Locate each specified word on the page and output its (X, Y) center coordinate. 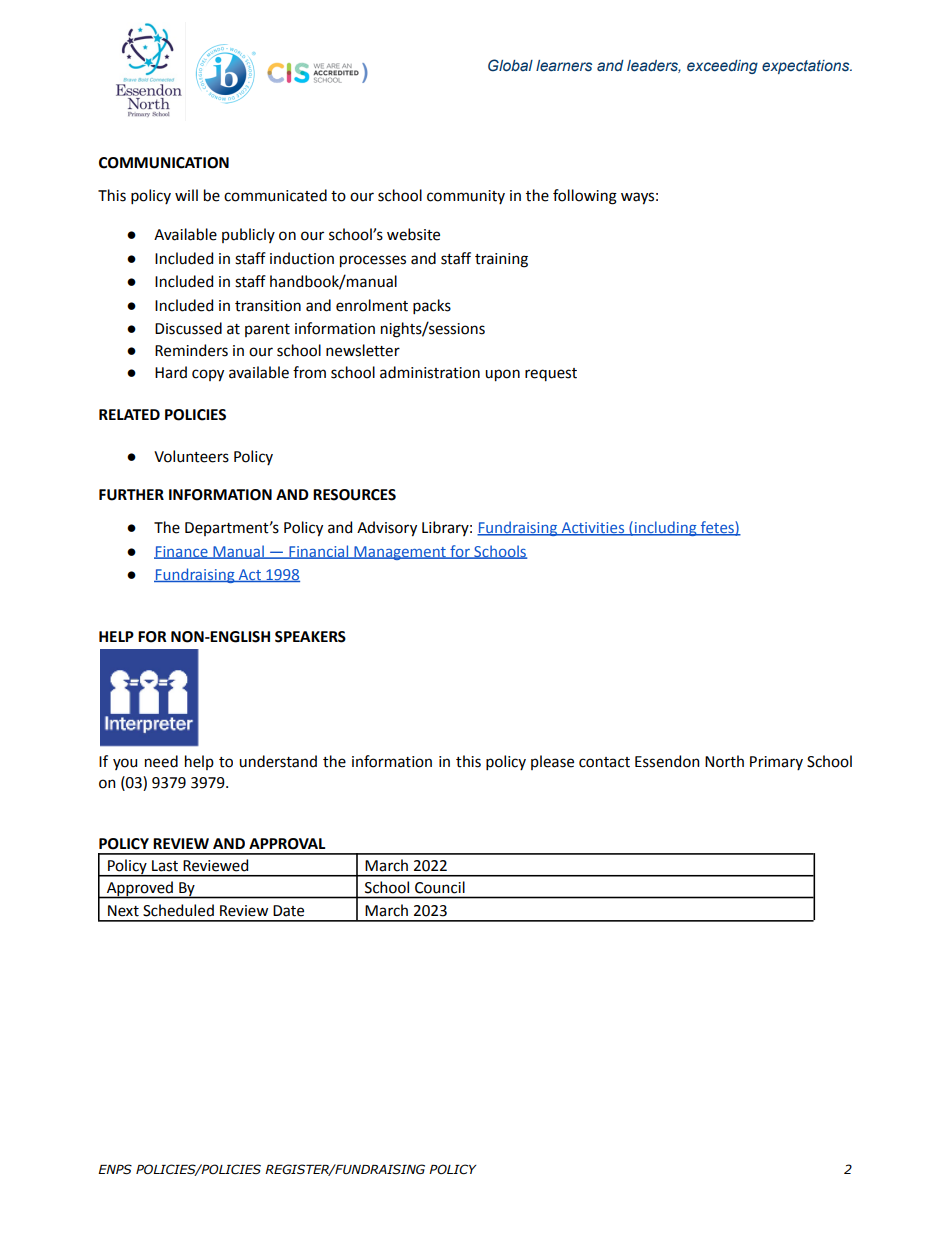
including (665, 528)
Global (510, 65)
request (551, 374)
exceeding (722, 67)
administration (430, 372)
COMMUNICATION (164, 163)
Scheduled (178, 910)
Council (440, 887)
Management (400, 553)
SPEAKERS (310, 637)
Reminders (191, 350)
